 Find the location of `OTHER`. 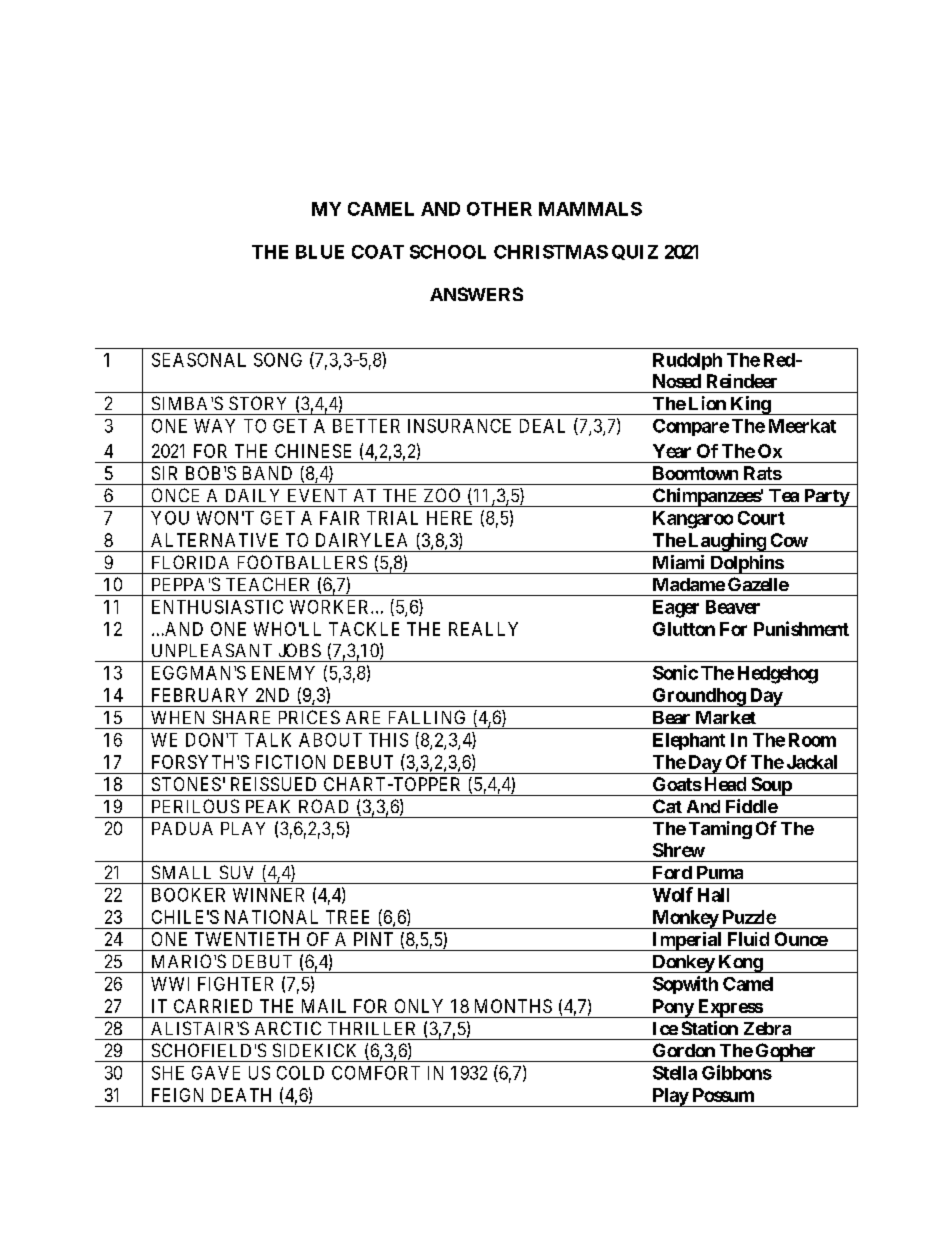

OTHER is located at coordinates (499, 209).
